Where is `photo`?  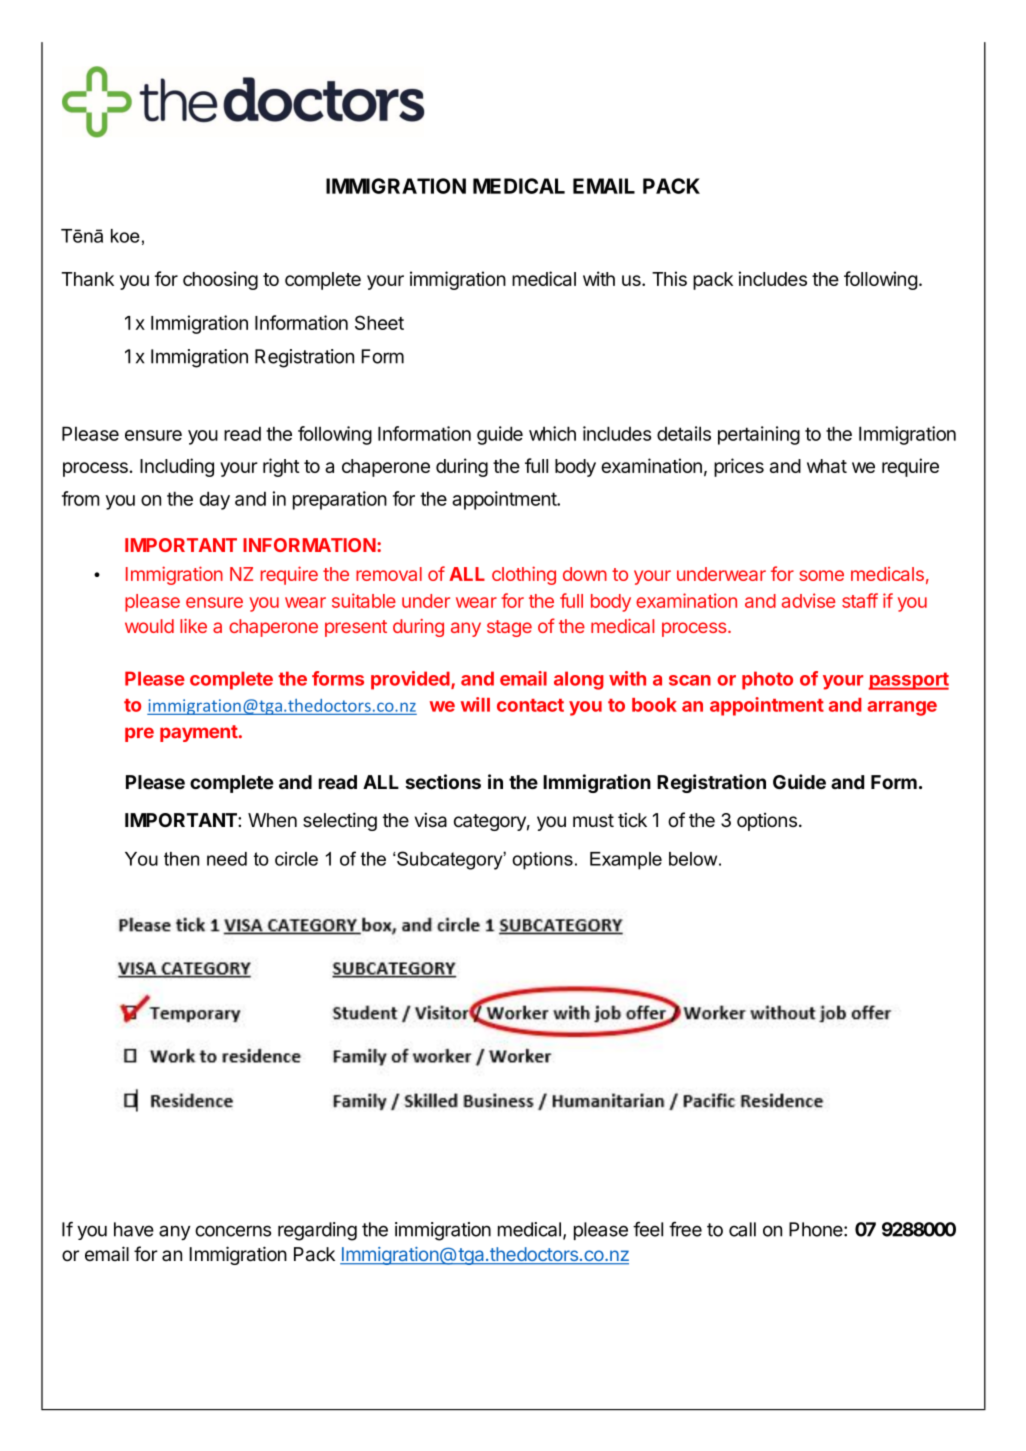 photo is located at coordinates (767, 680).
